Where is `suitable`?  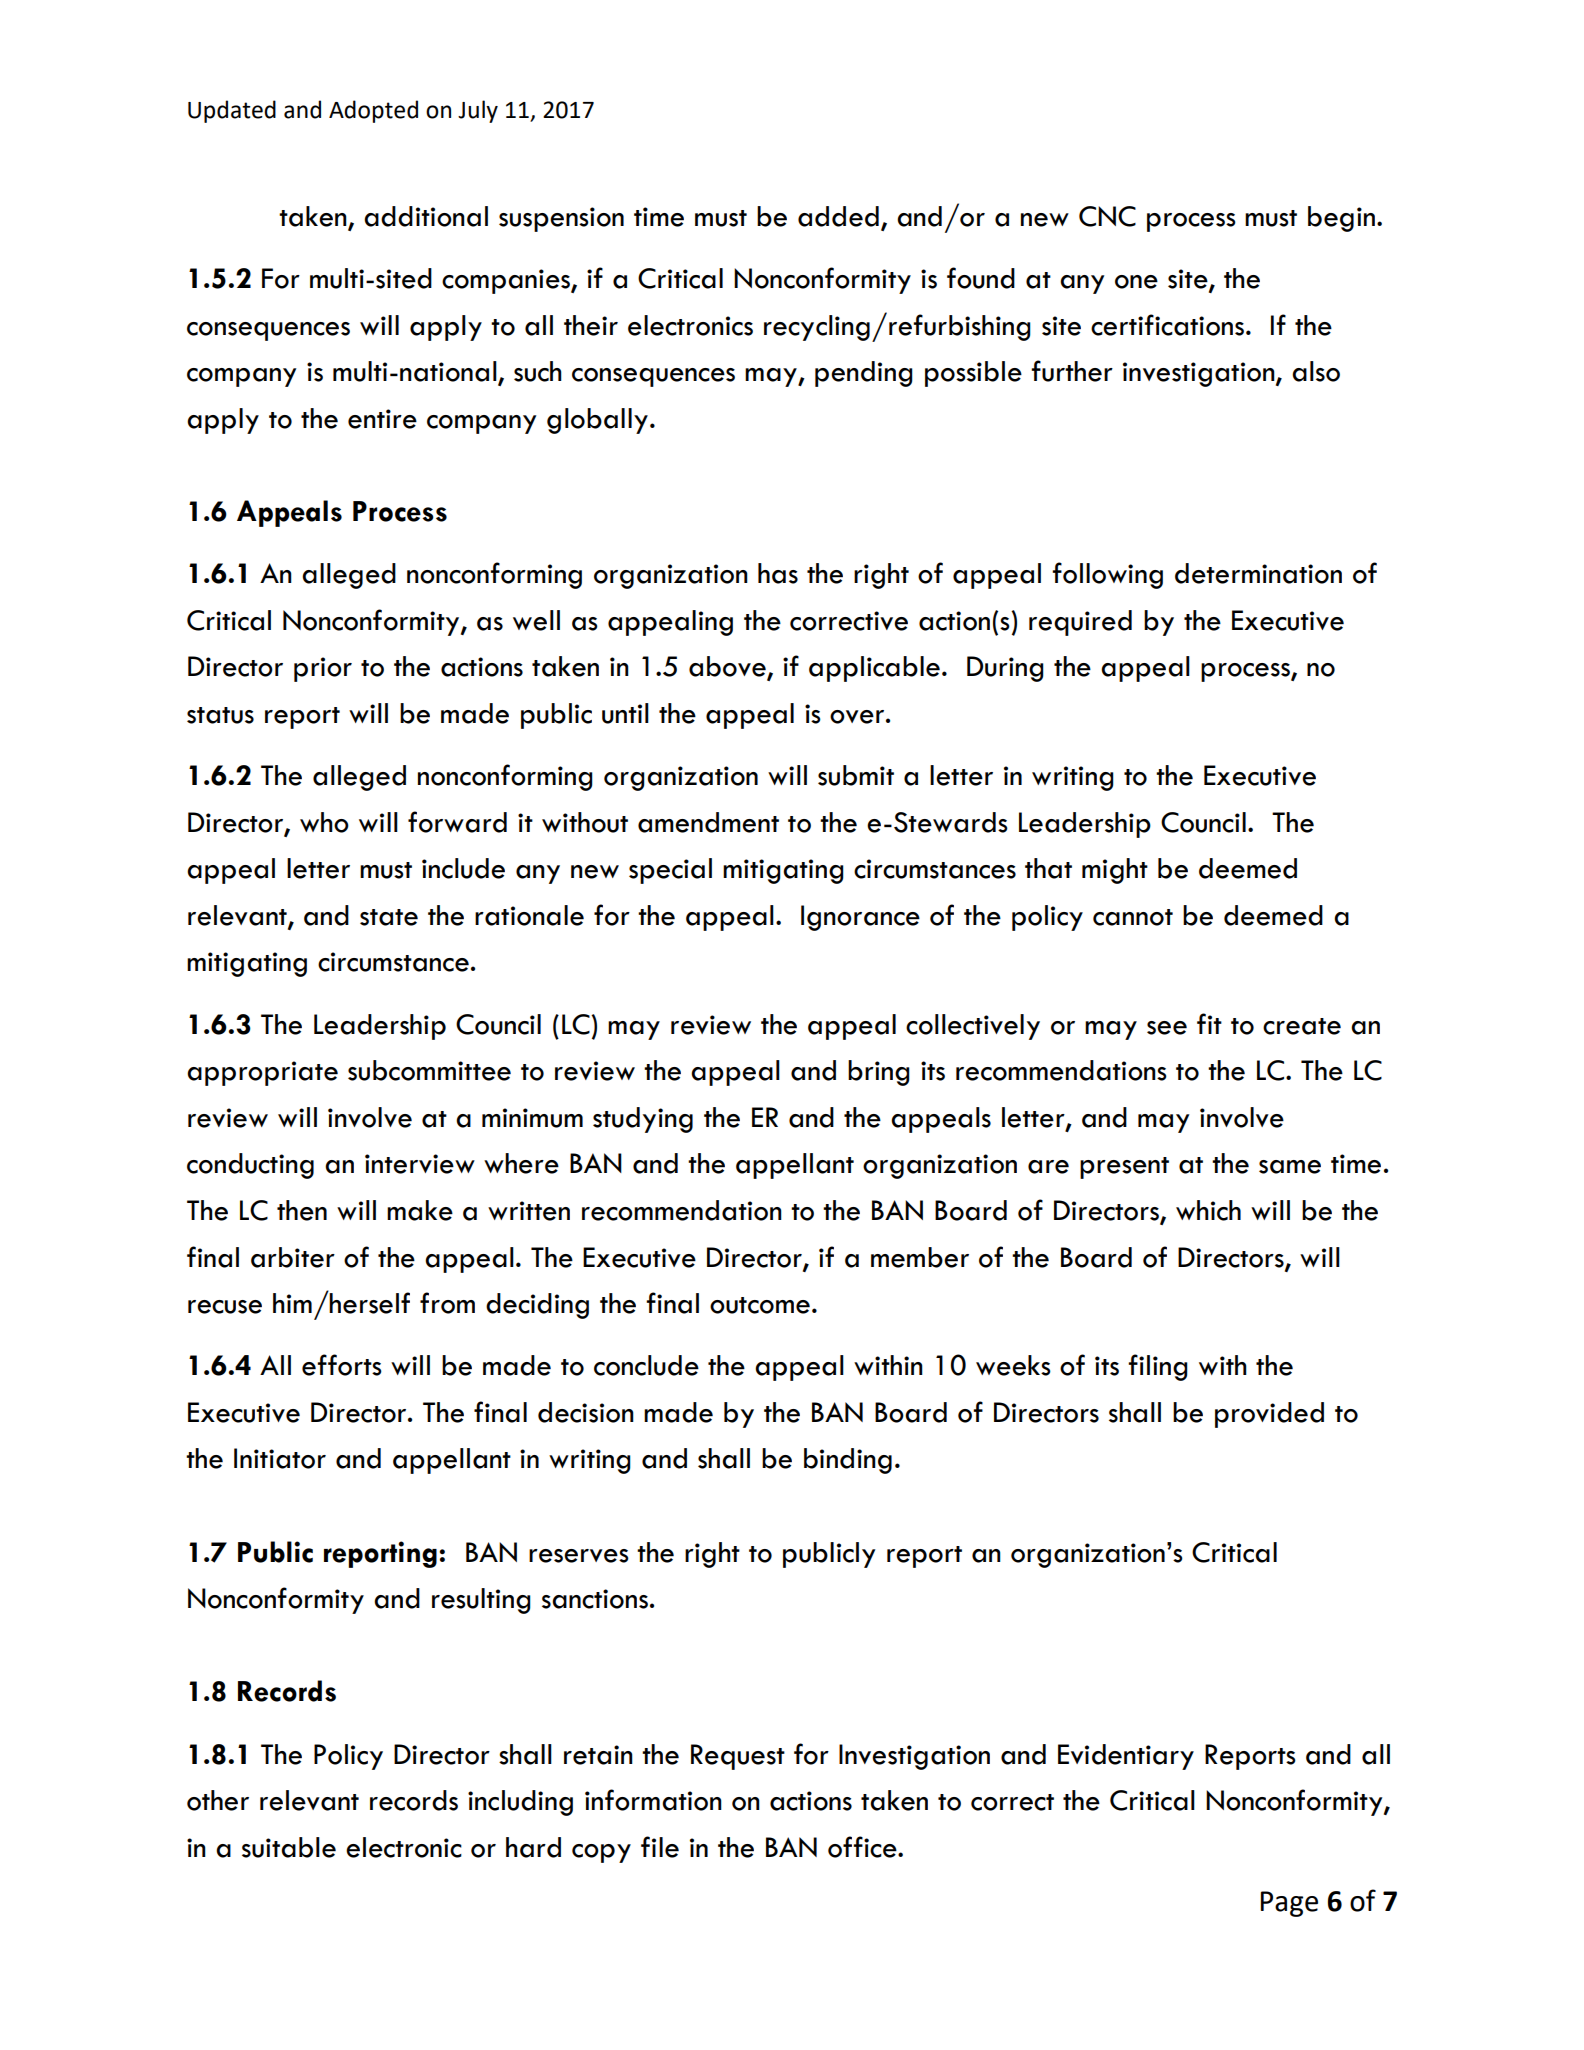 suitable is located at coordinates (289, 1847).
